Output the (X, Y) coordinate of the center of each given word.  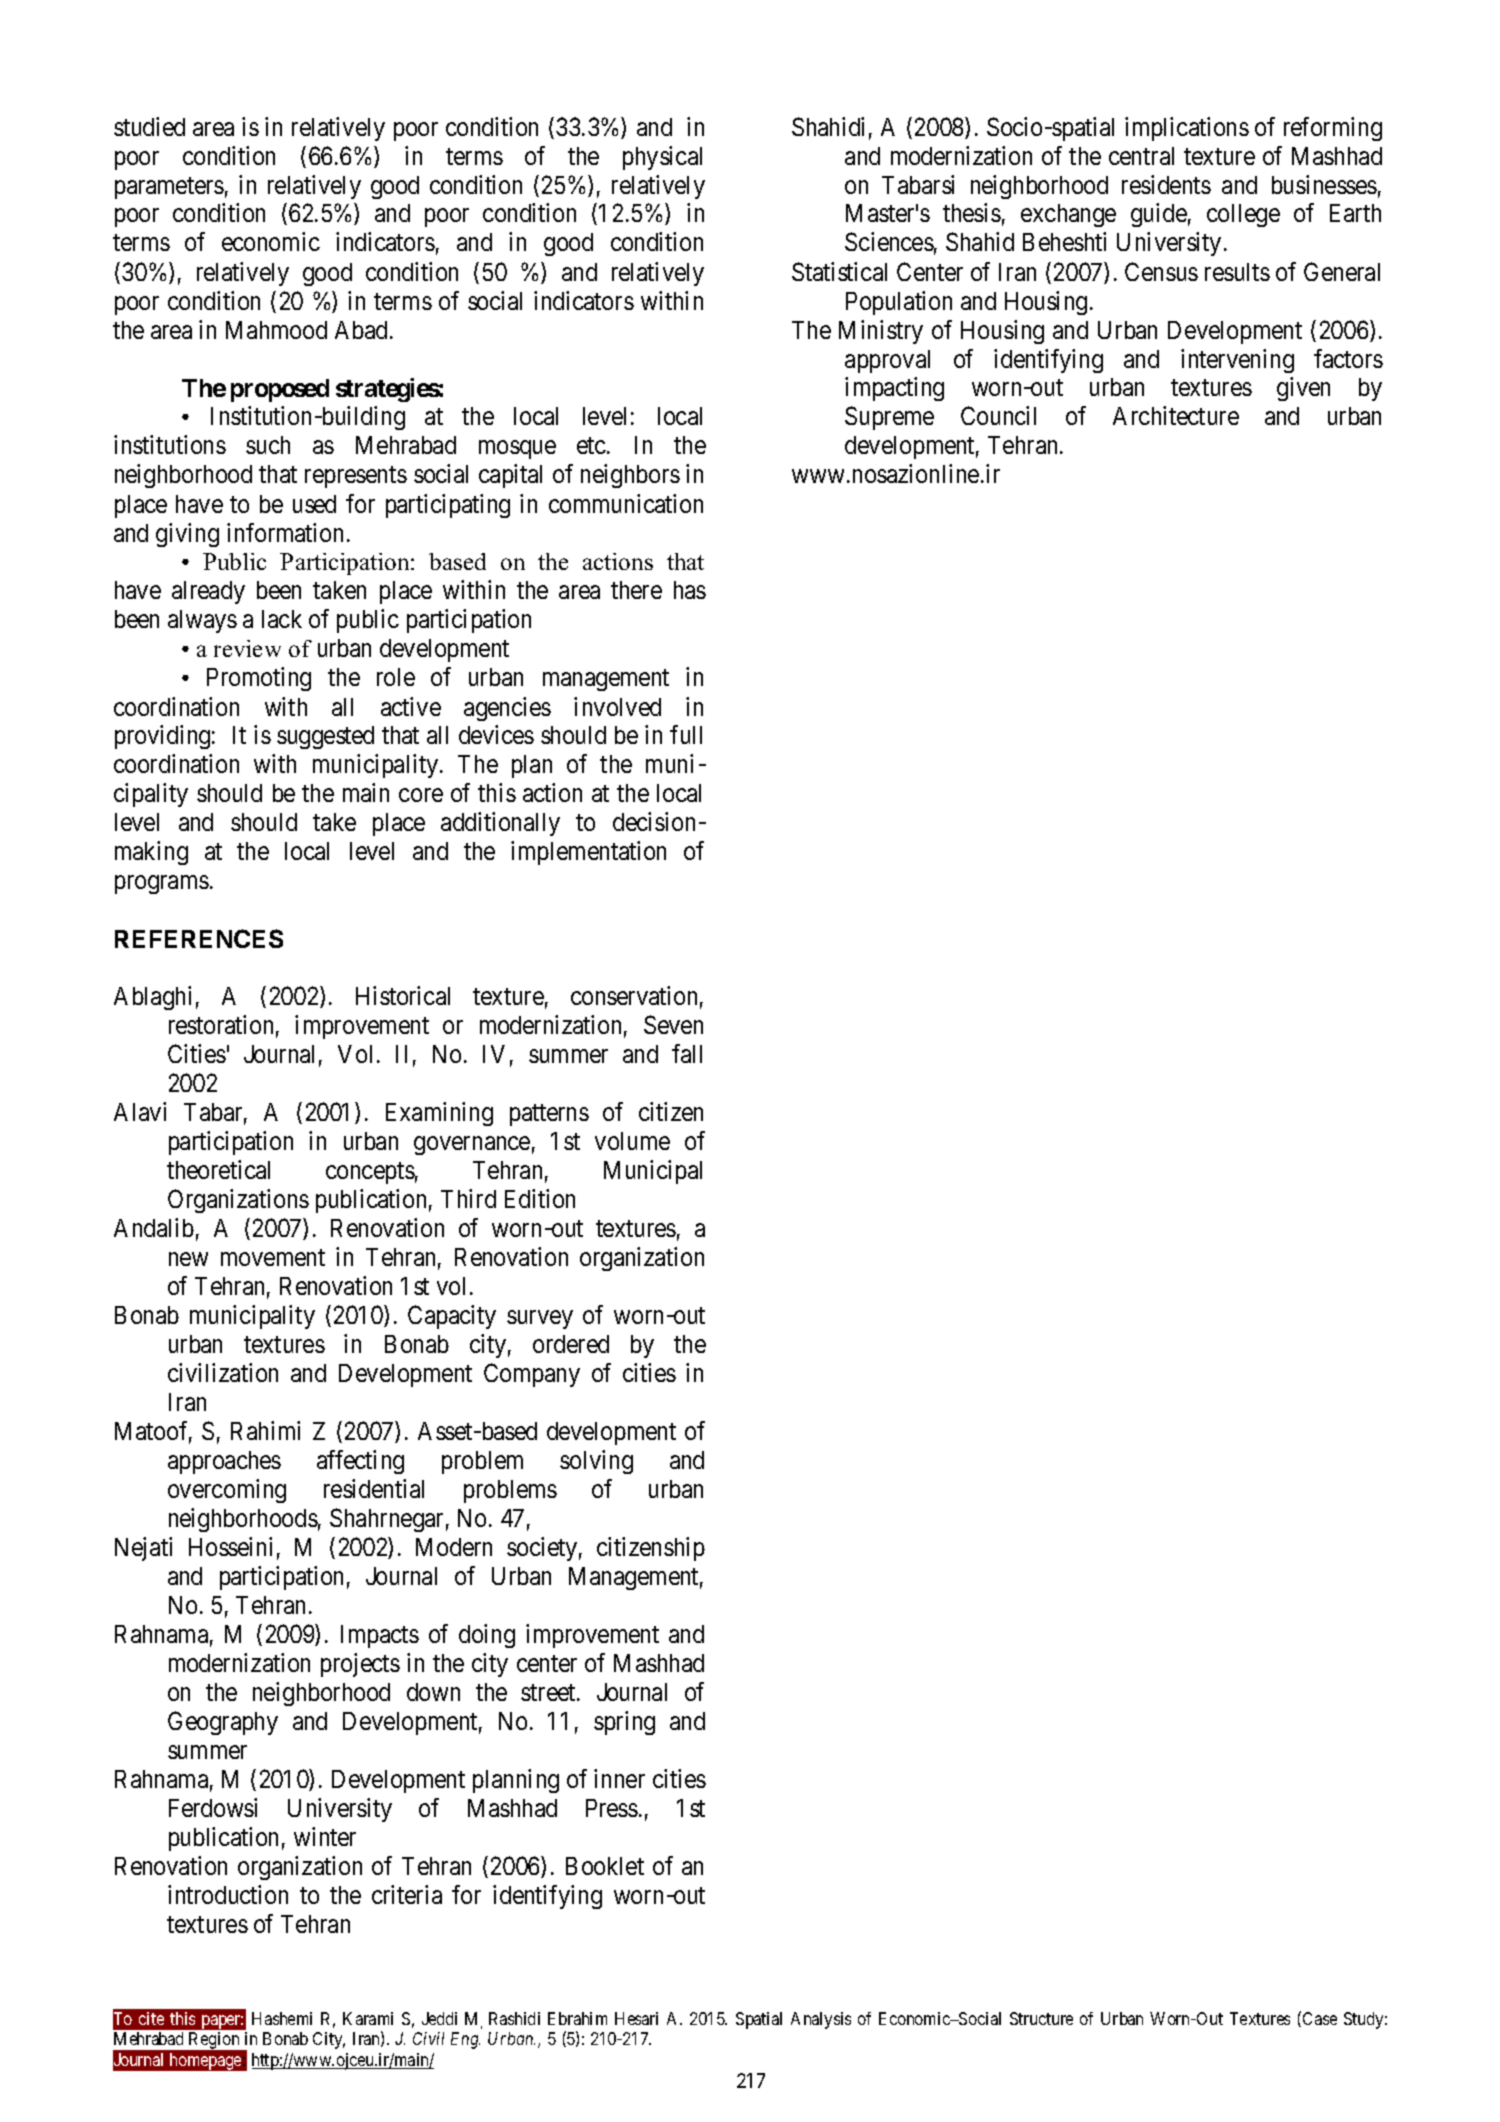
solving (596, 1462)
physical (662, 158)
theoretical (218, 1169)
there (636, 590)
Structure (1041, 2018)
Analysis (821, 2020)
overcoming (227, 1491)
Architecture (1176, 415)
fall (687, 1053)
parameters (169, 188)
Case (1320, 2018)
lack (282, 619)
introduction (228, 1894)
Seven (673, 1024)
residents (1166, 184)
